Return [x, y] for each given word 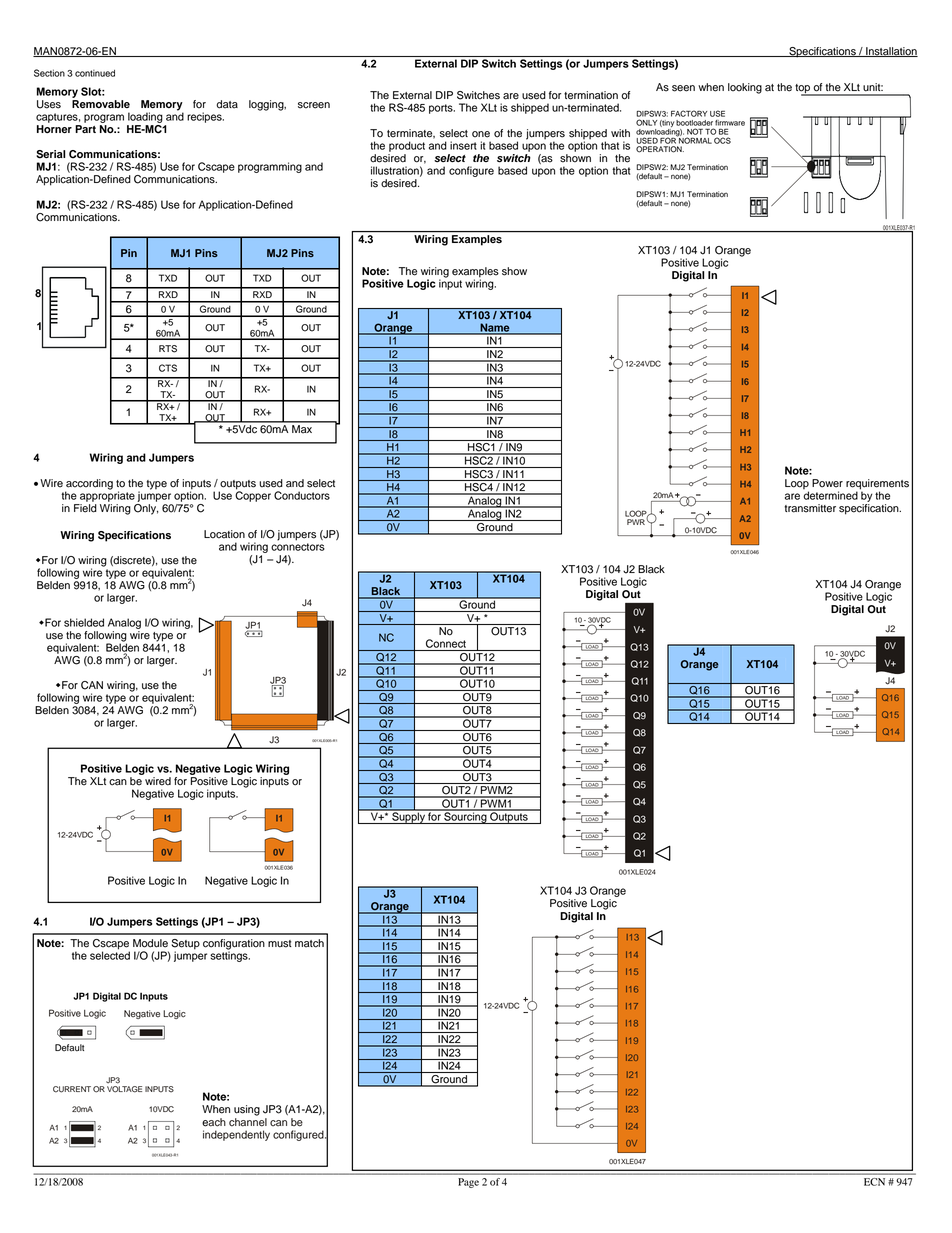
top [803, 90]
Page [468, 1183]
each [214, 1122]
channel [248, 1121]
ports [442, 109]
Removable [101, 104]
